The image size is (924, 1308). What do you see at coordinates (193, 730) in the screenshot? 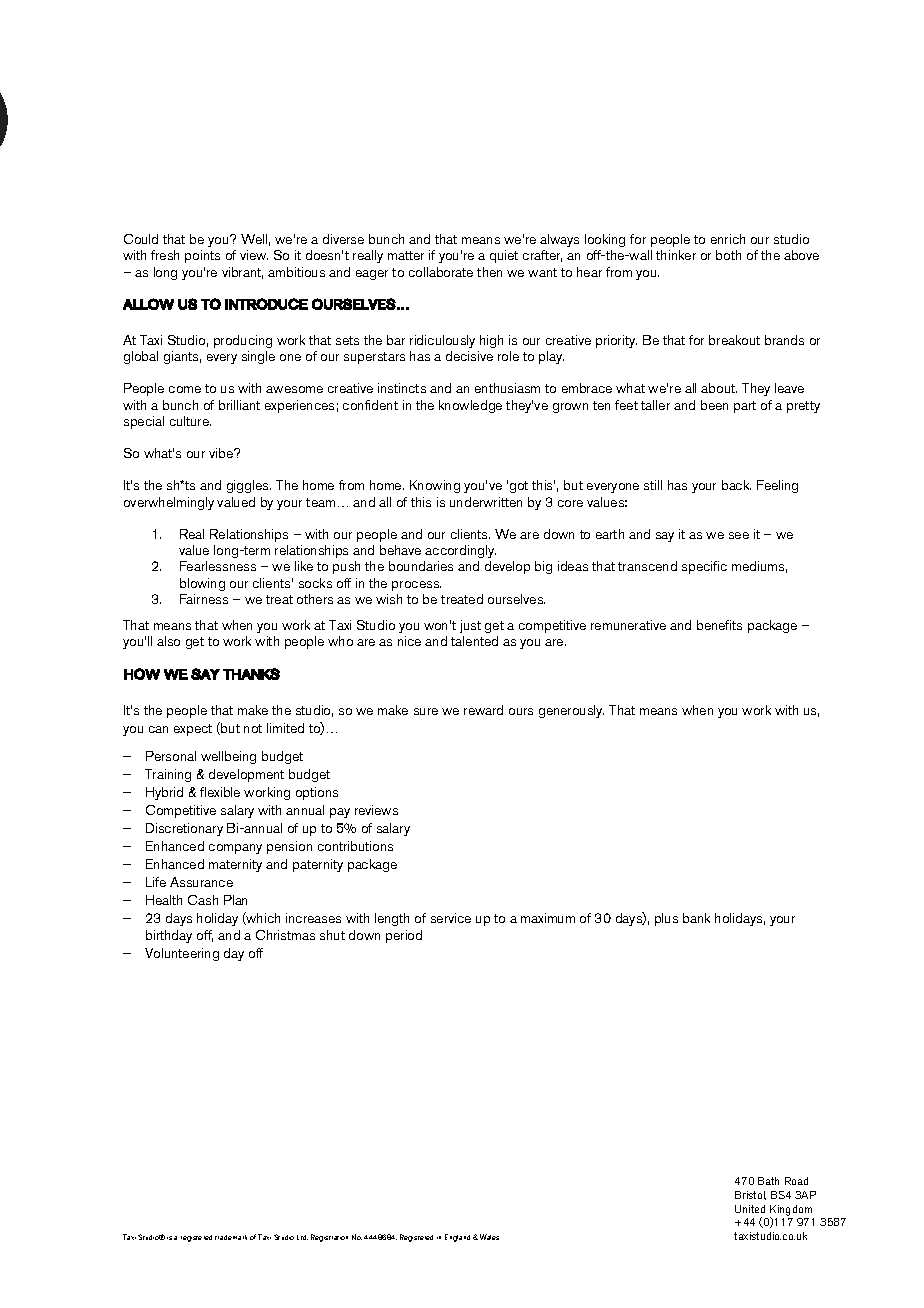
I see `expect` at bounding box center [193, 730].
